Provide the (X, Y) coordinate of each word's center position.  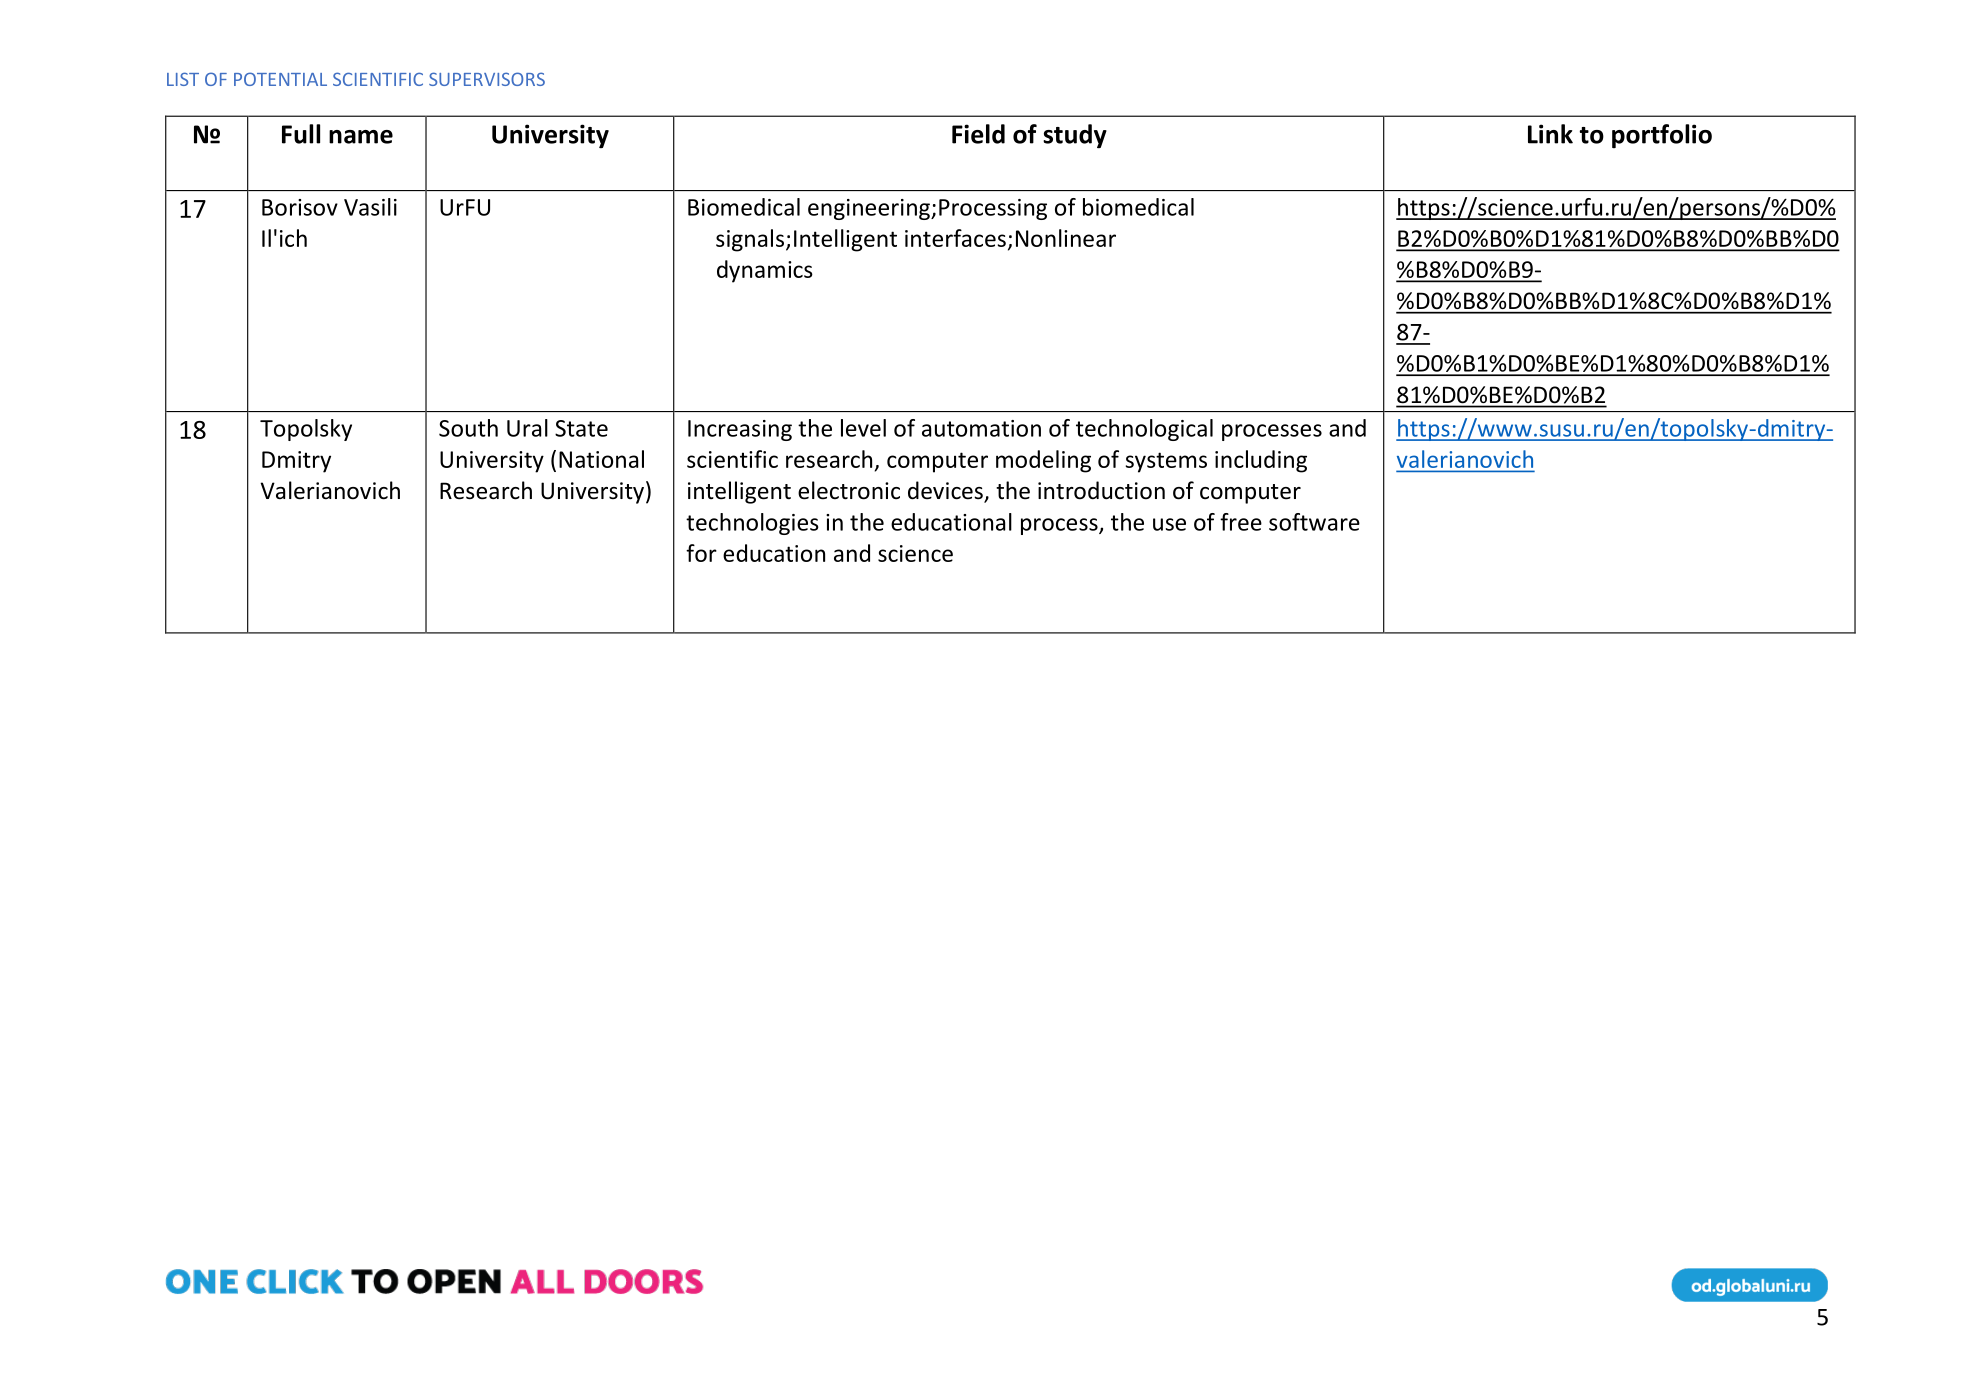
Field (978, 134)
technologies (752, 524)
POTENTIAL (280, 79)
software (1314, 522)
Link (1550, 134)
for (701, 553)
